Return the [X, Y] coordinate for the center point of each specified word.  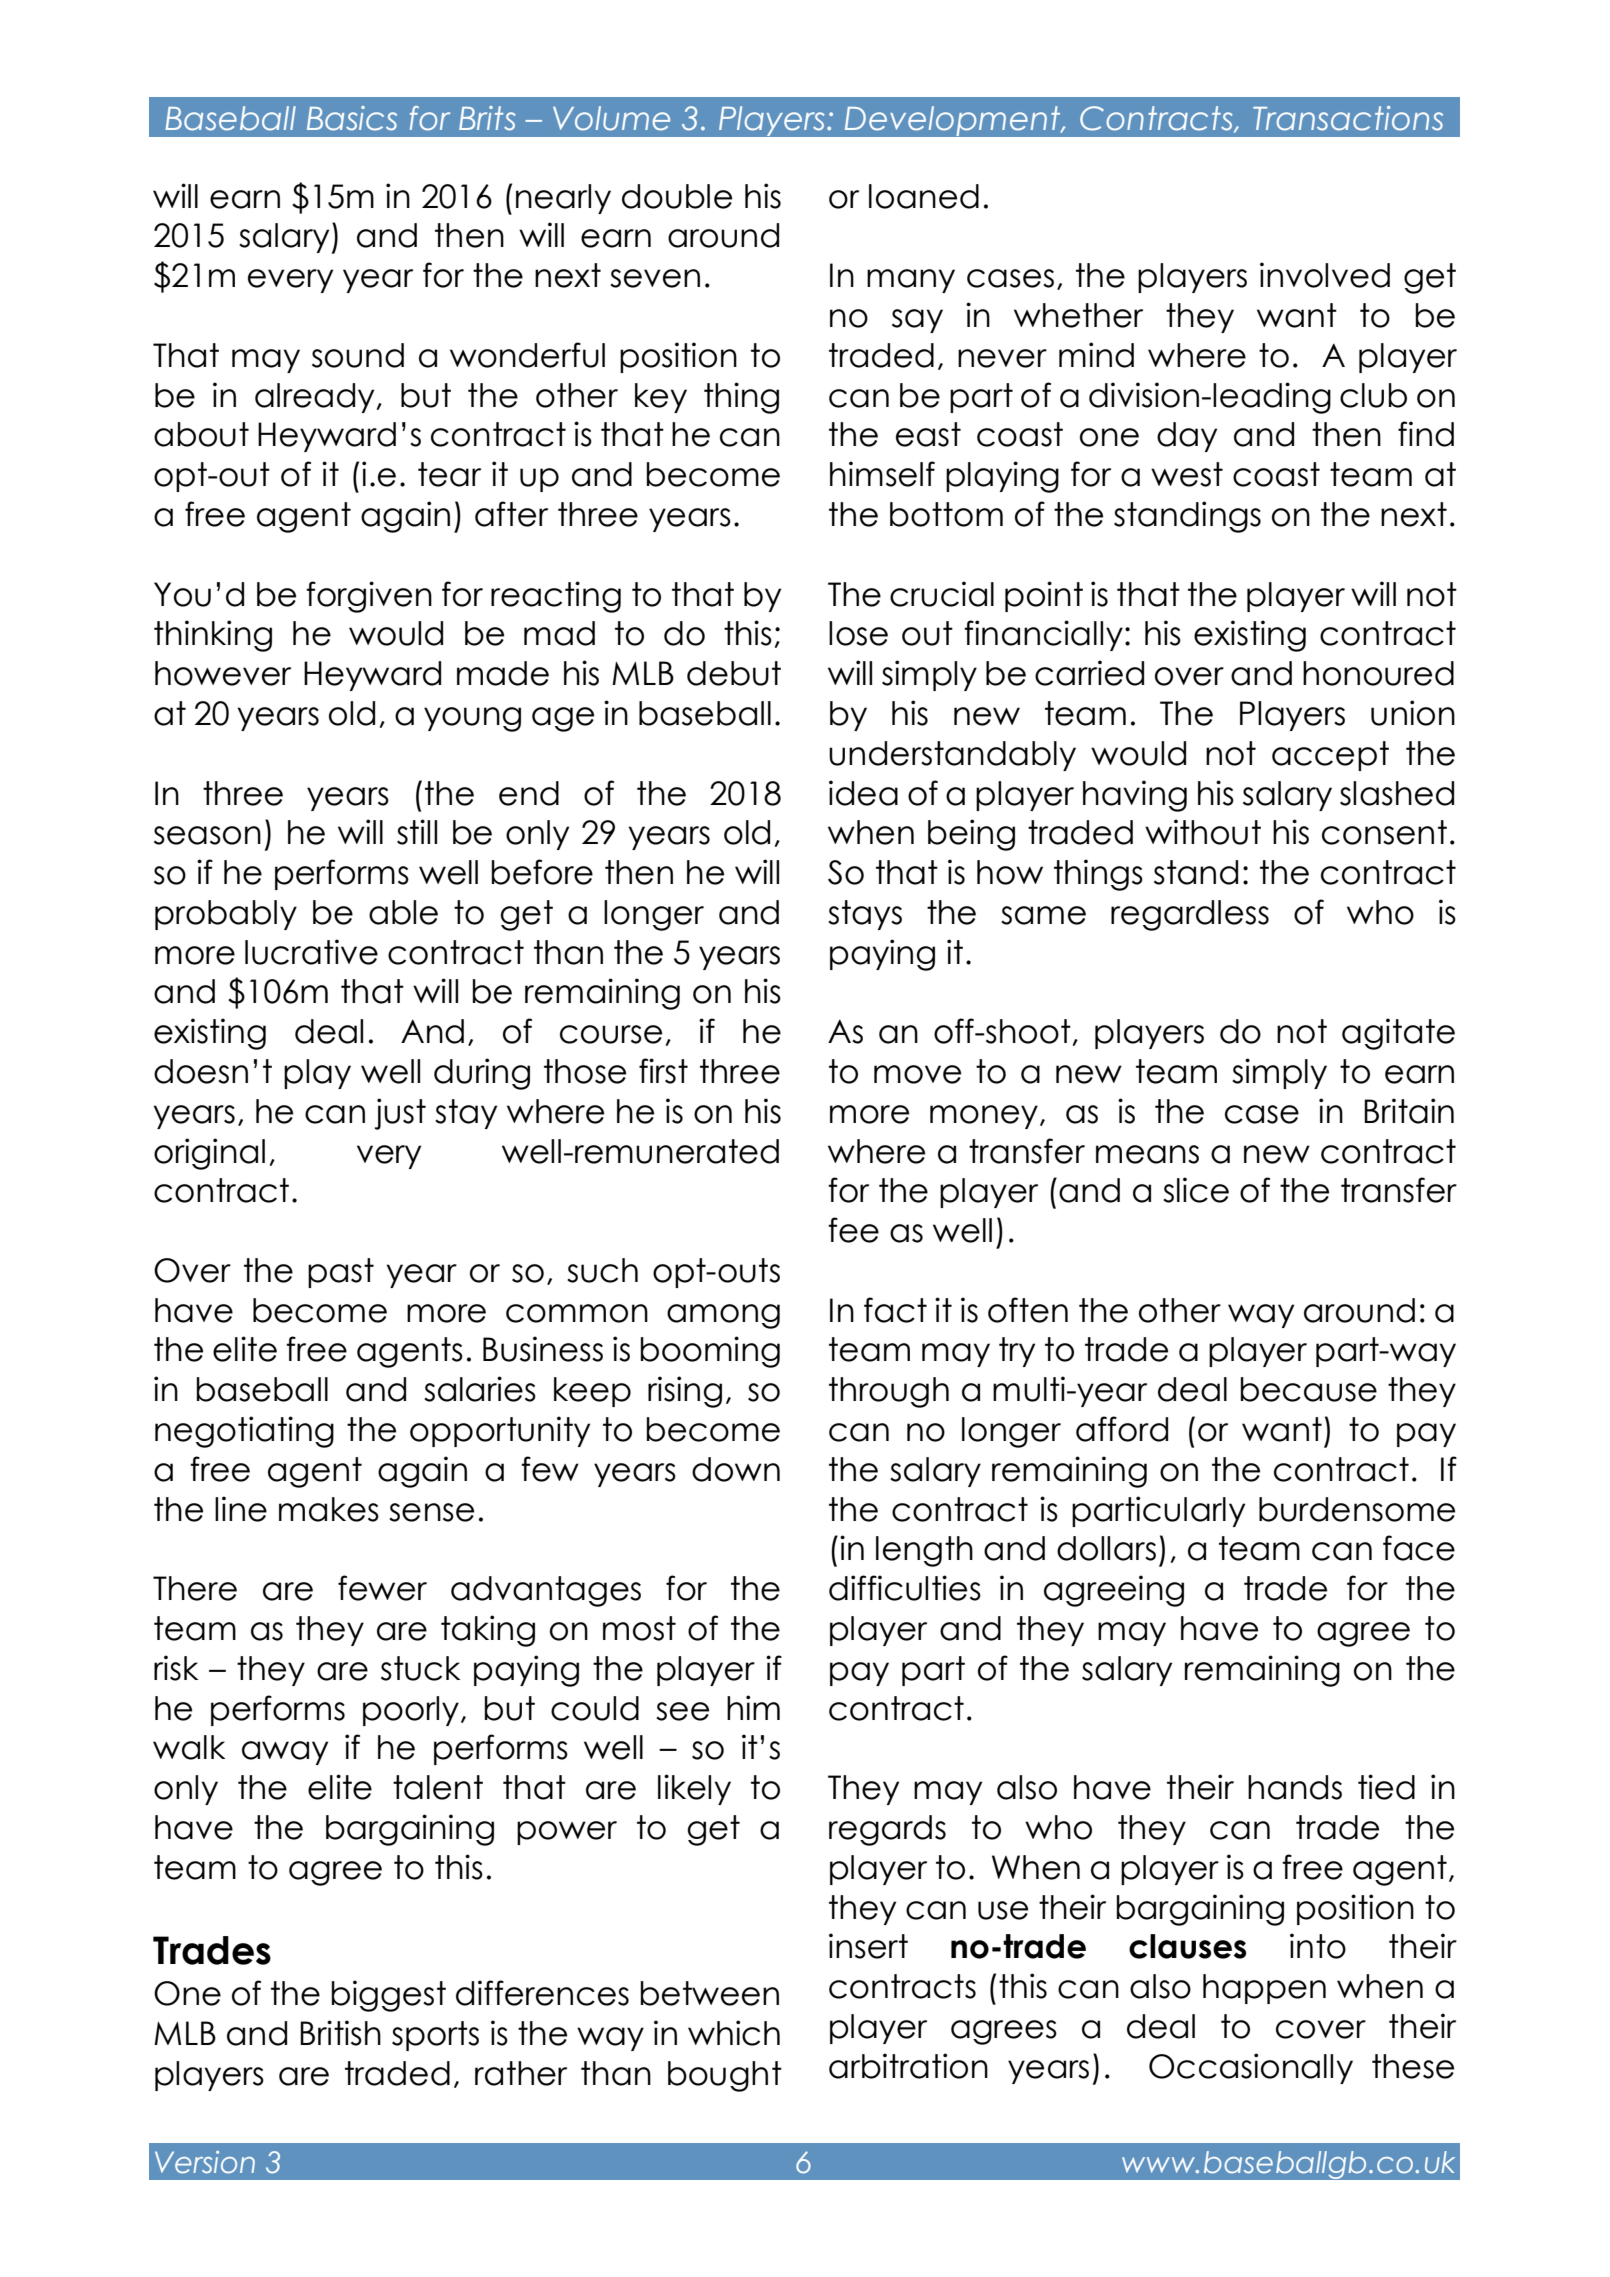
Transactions [1348, 118]
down [736, 1469]
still [417, 832]
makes [329, 1509]
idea [863, 793]
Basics [352, 118]
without [1203, 832]
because [1309, 1389]
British [340, 2033]
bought [725, 2076]
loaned [924, 196]
